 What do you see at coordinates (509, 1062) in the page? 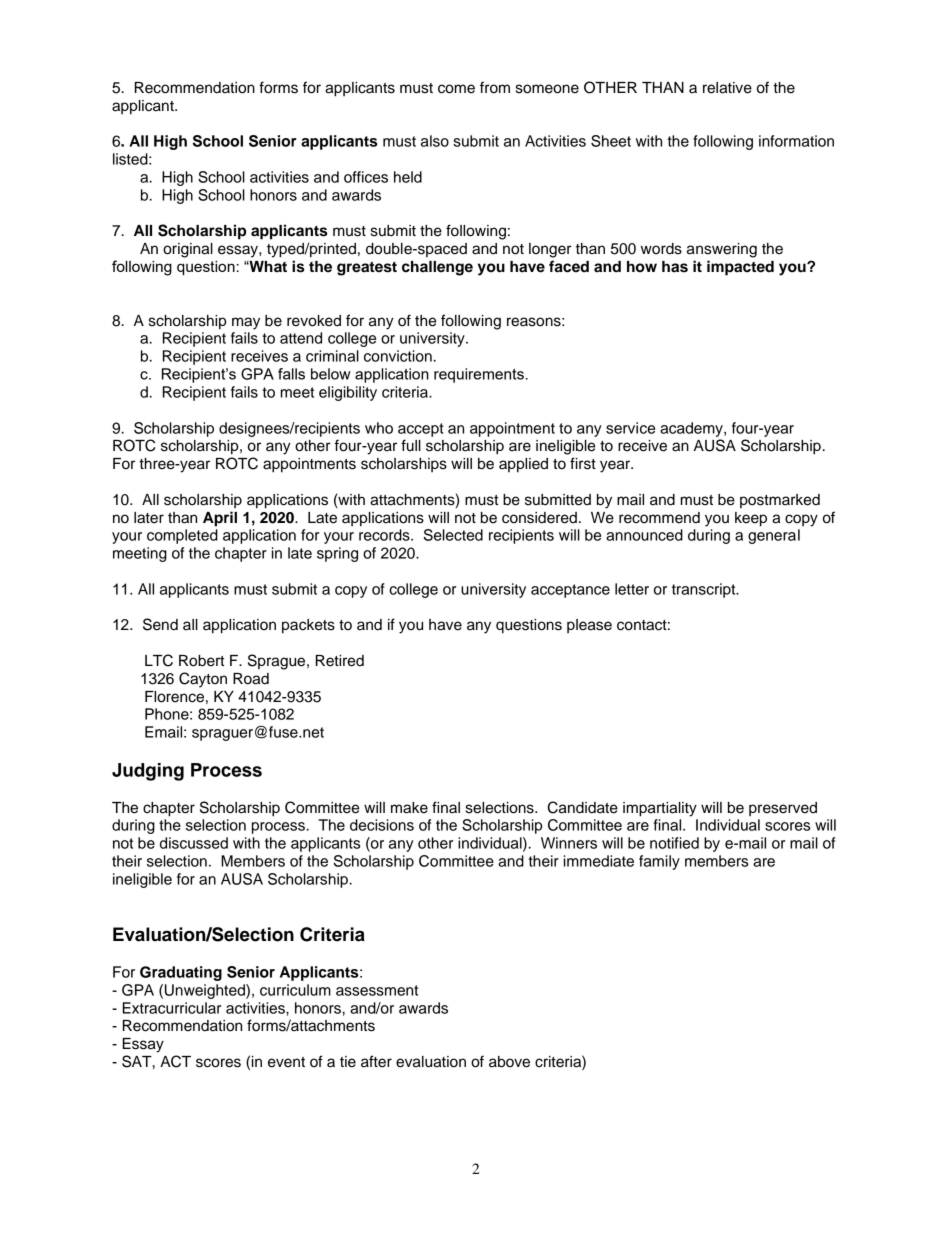
I see `above` at bounding box center [509, 1062].
